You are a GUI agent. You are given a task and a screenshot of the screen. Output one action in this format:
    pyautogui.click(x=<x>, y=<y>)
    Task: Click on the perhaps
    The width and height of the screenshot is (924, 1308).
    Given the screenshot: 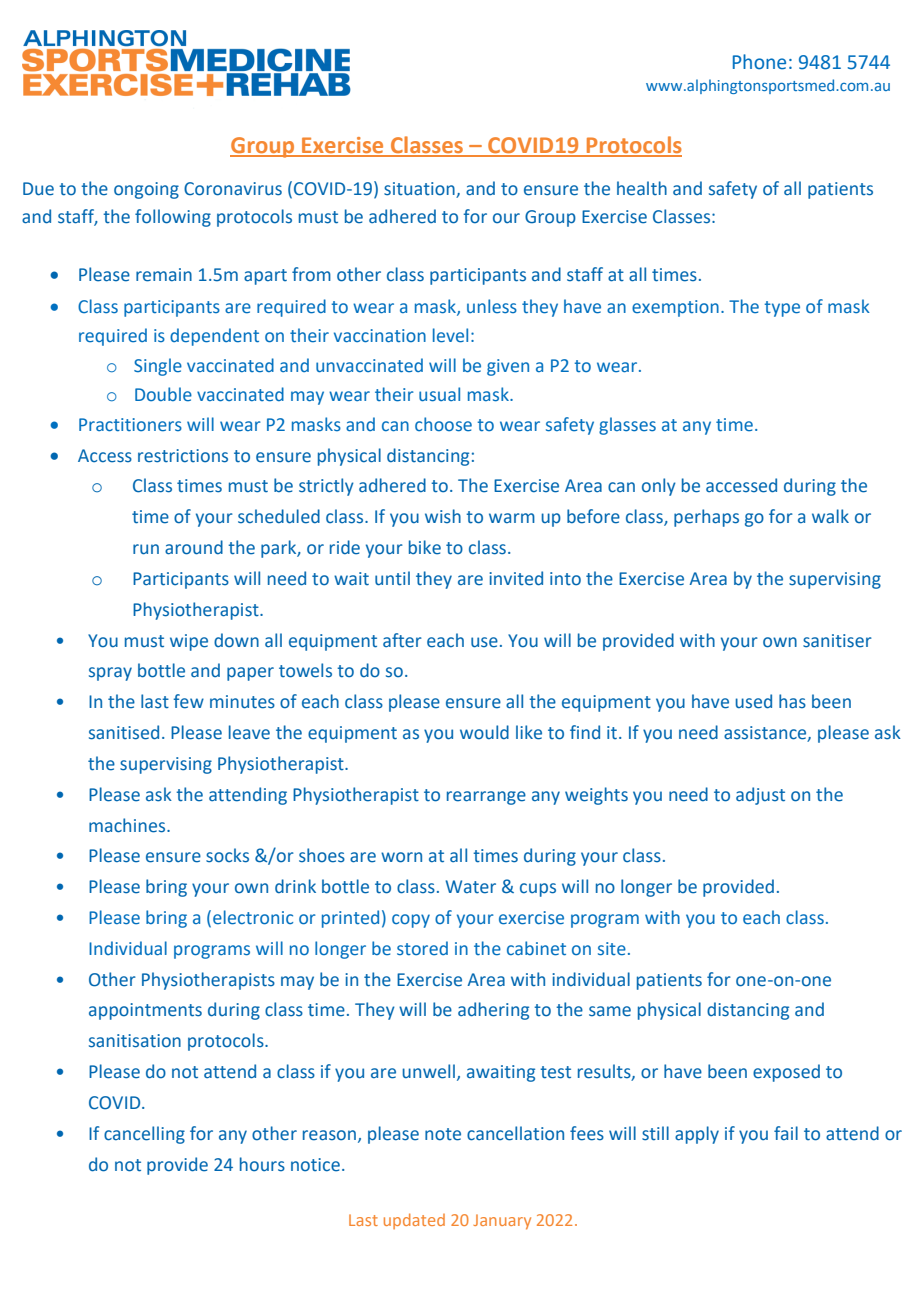 What is the action you would take?
    pyautogui.click(x=706, y=518)
